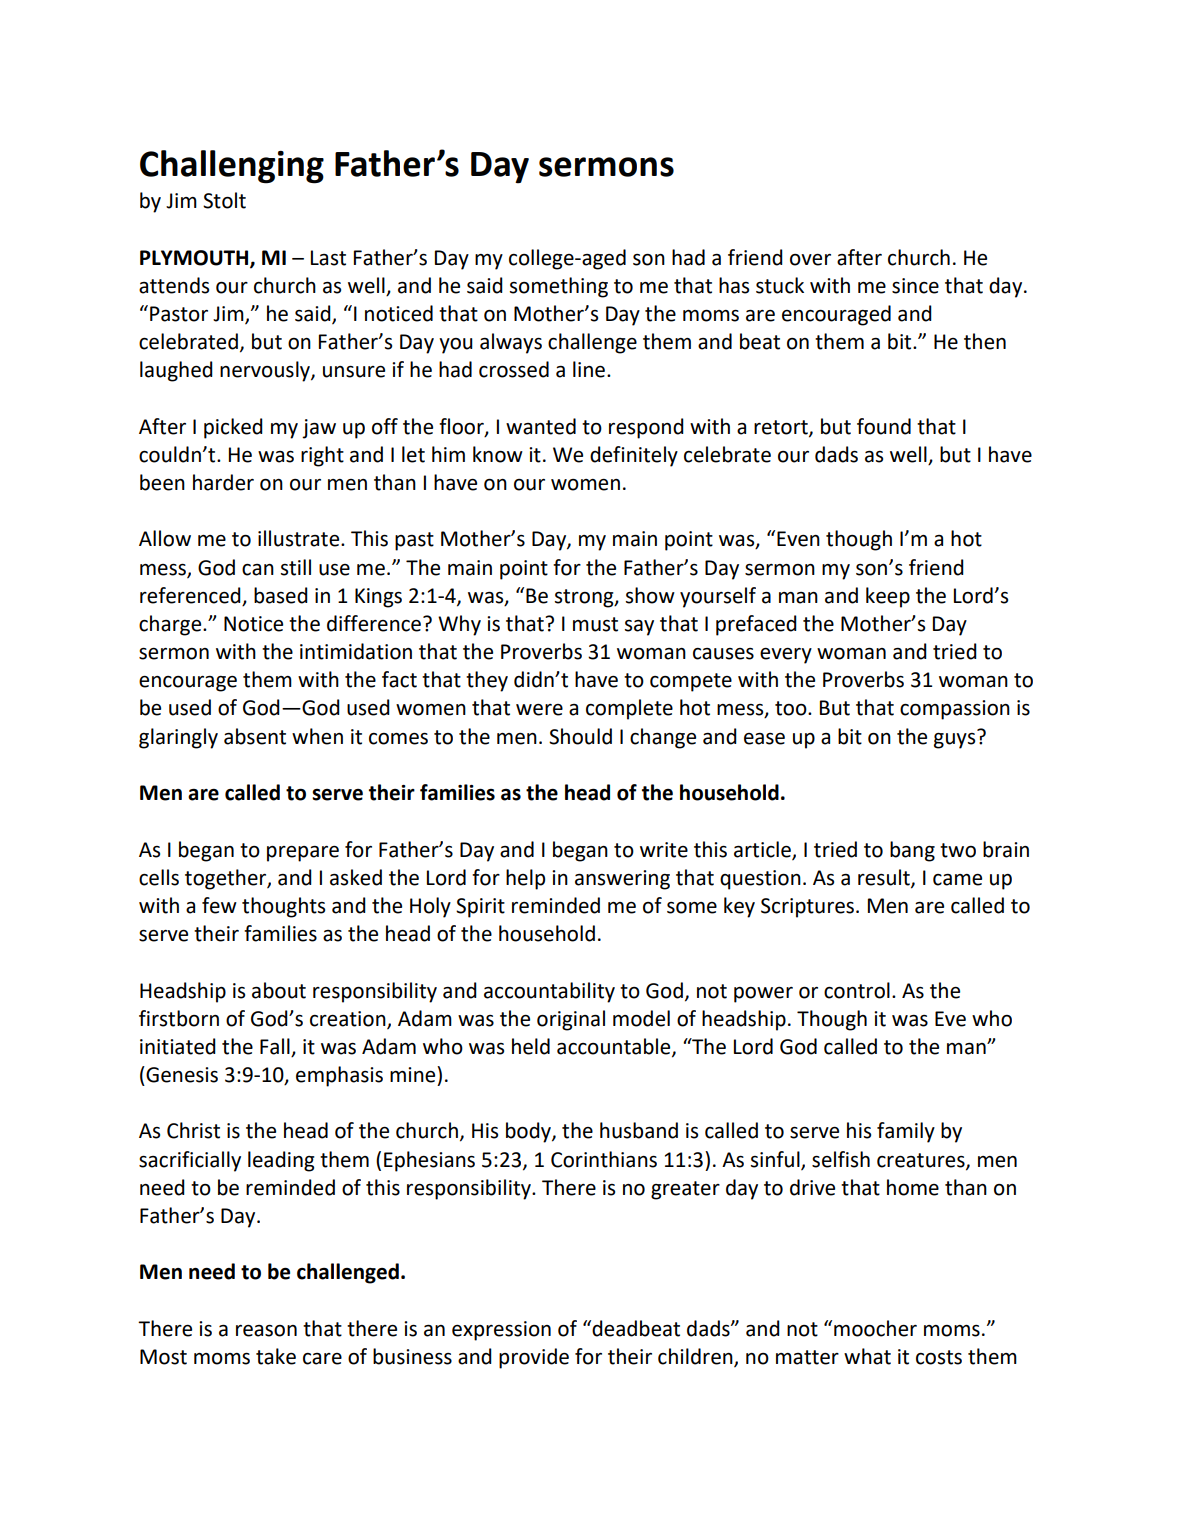 This screenshot has width=1178, height=1524. What do you see at coordinates (580, 736) in the screenshot?
I see `Should` at bounding box center [580, 736].
